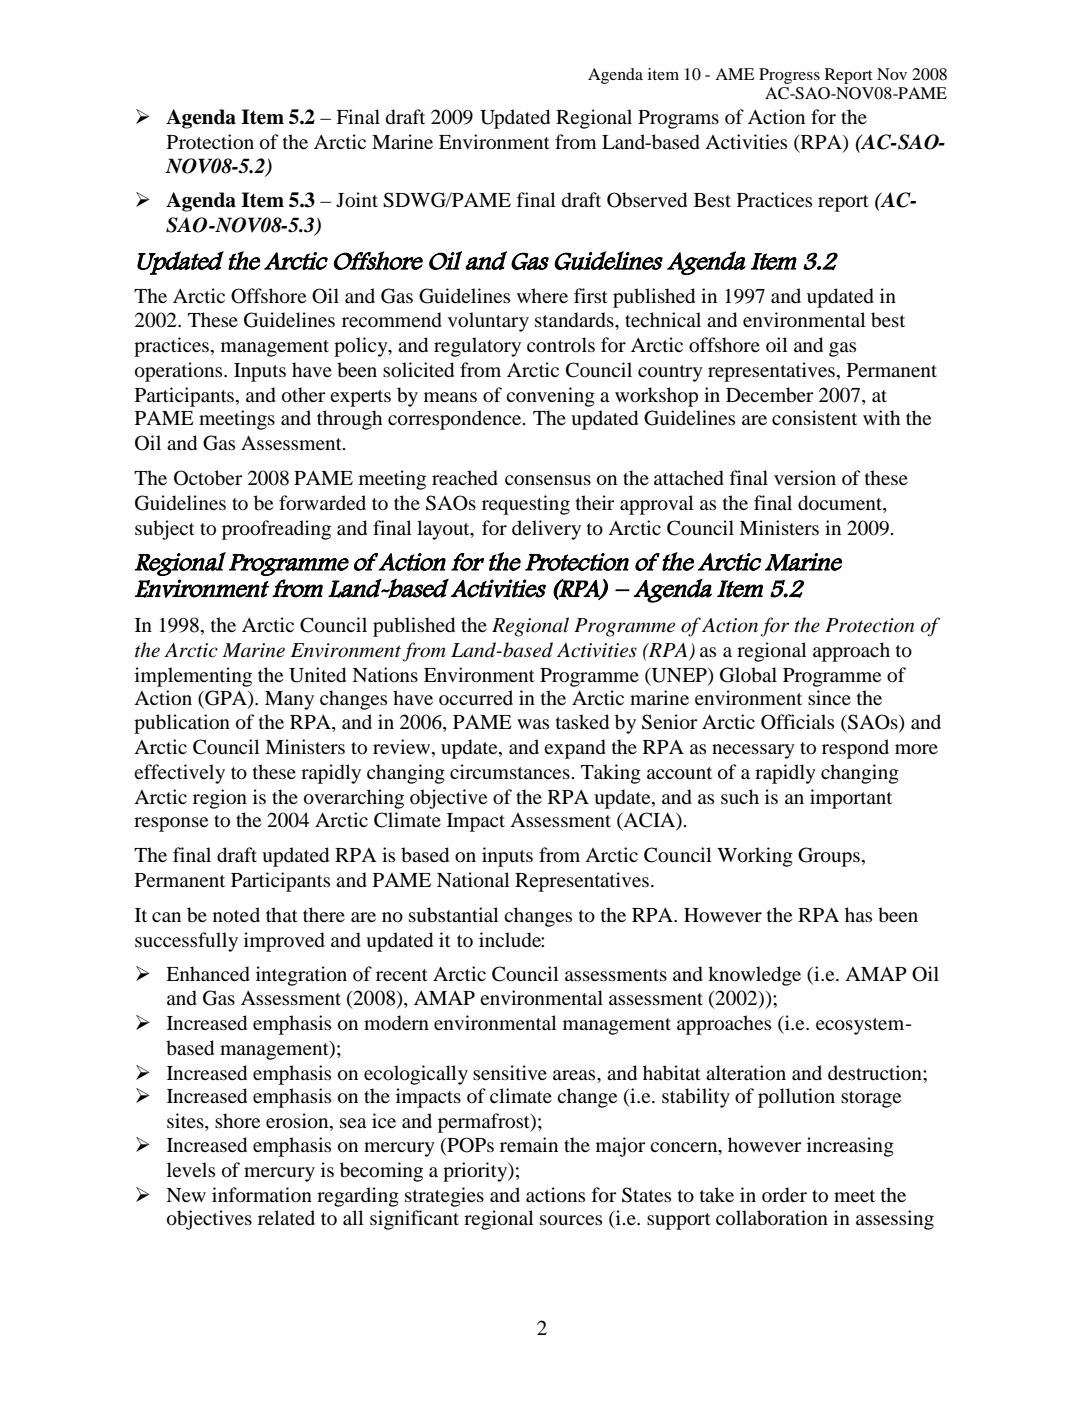 This screenshot has width=1084, height=1402. What do you see at coordinates (236, 915) in the screenshot?
I see `noted` at bounding box center [236, 915].
